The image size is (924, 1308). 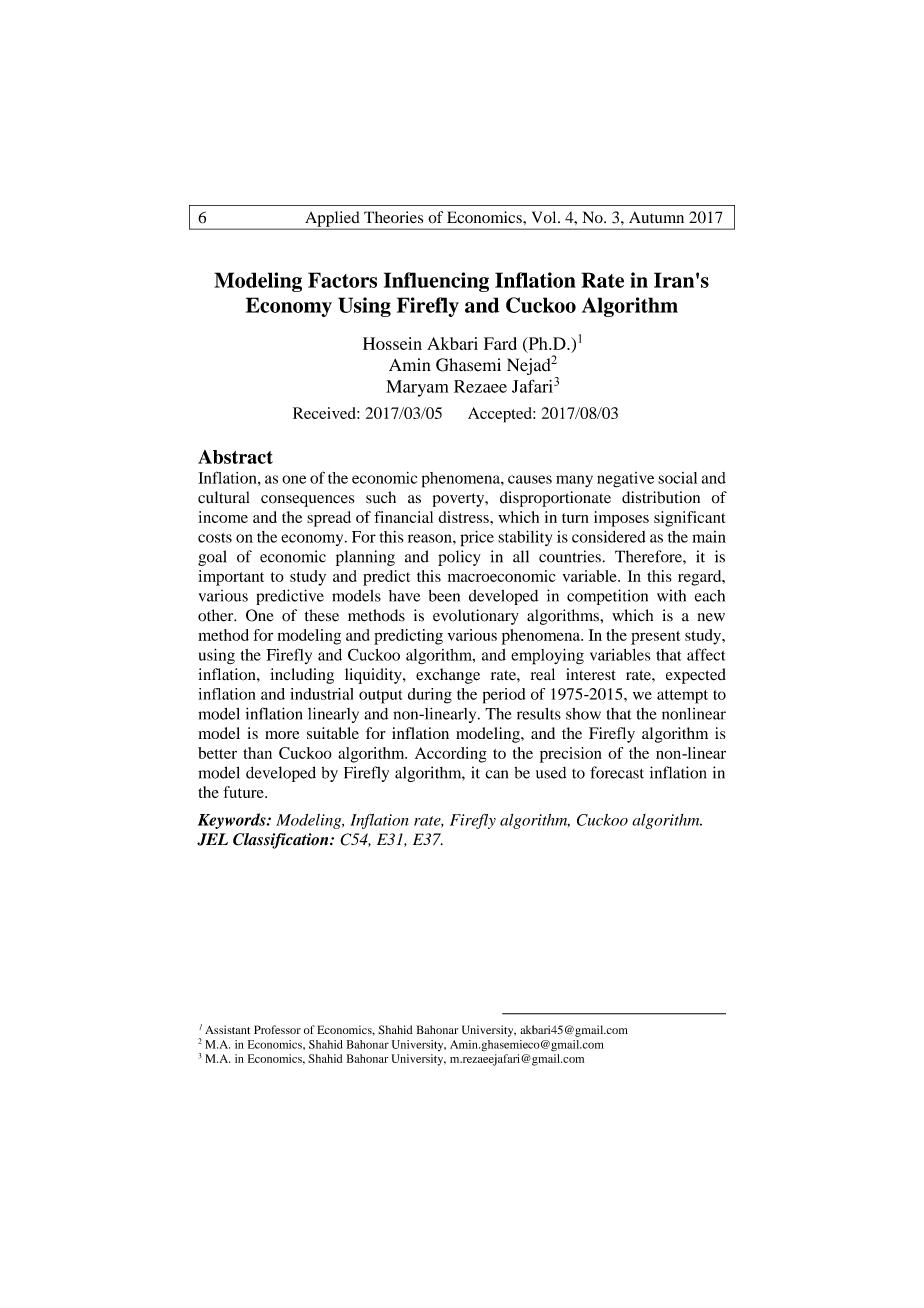 What do you see at coordinates (307, 501) in the document?
I see `consequences` at bounding box center [307, 501].
